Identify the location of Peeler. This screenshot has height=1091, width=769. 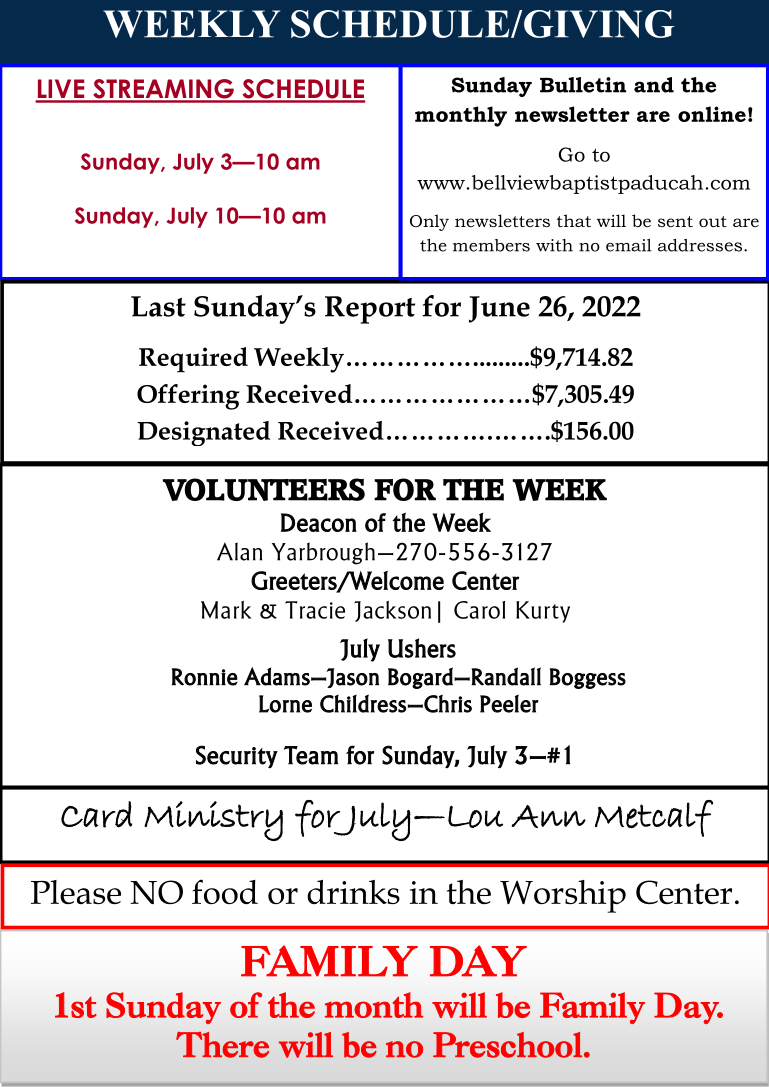
(509, 703).
